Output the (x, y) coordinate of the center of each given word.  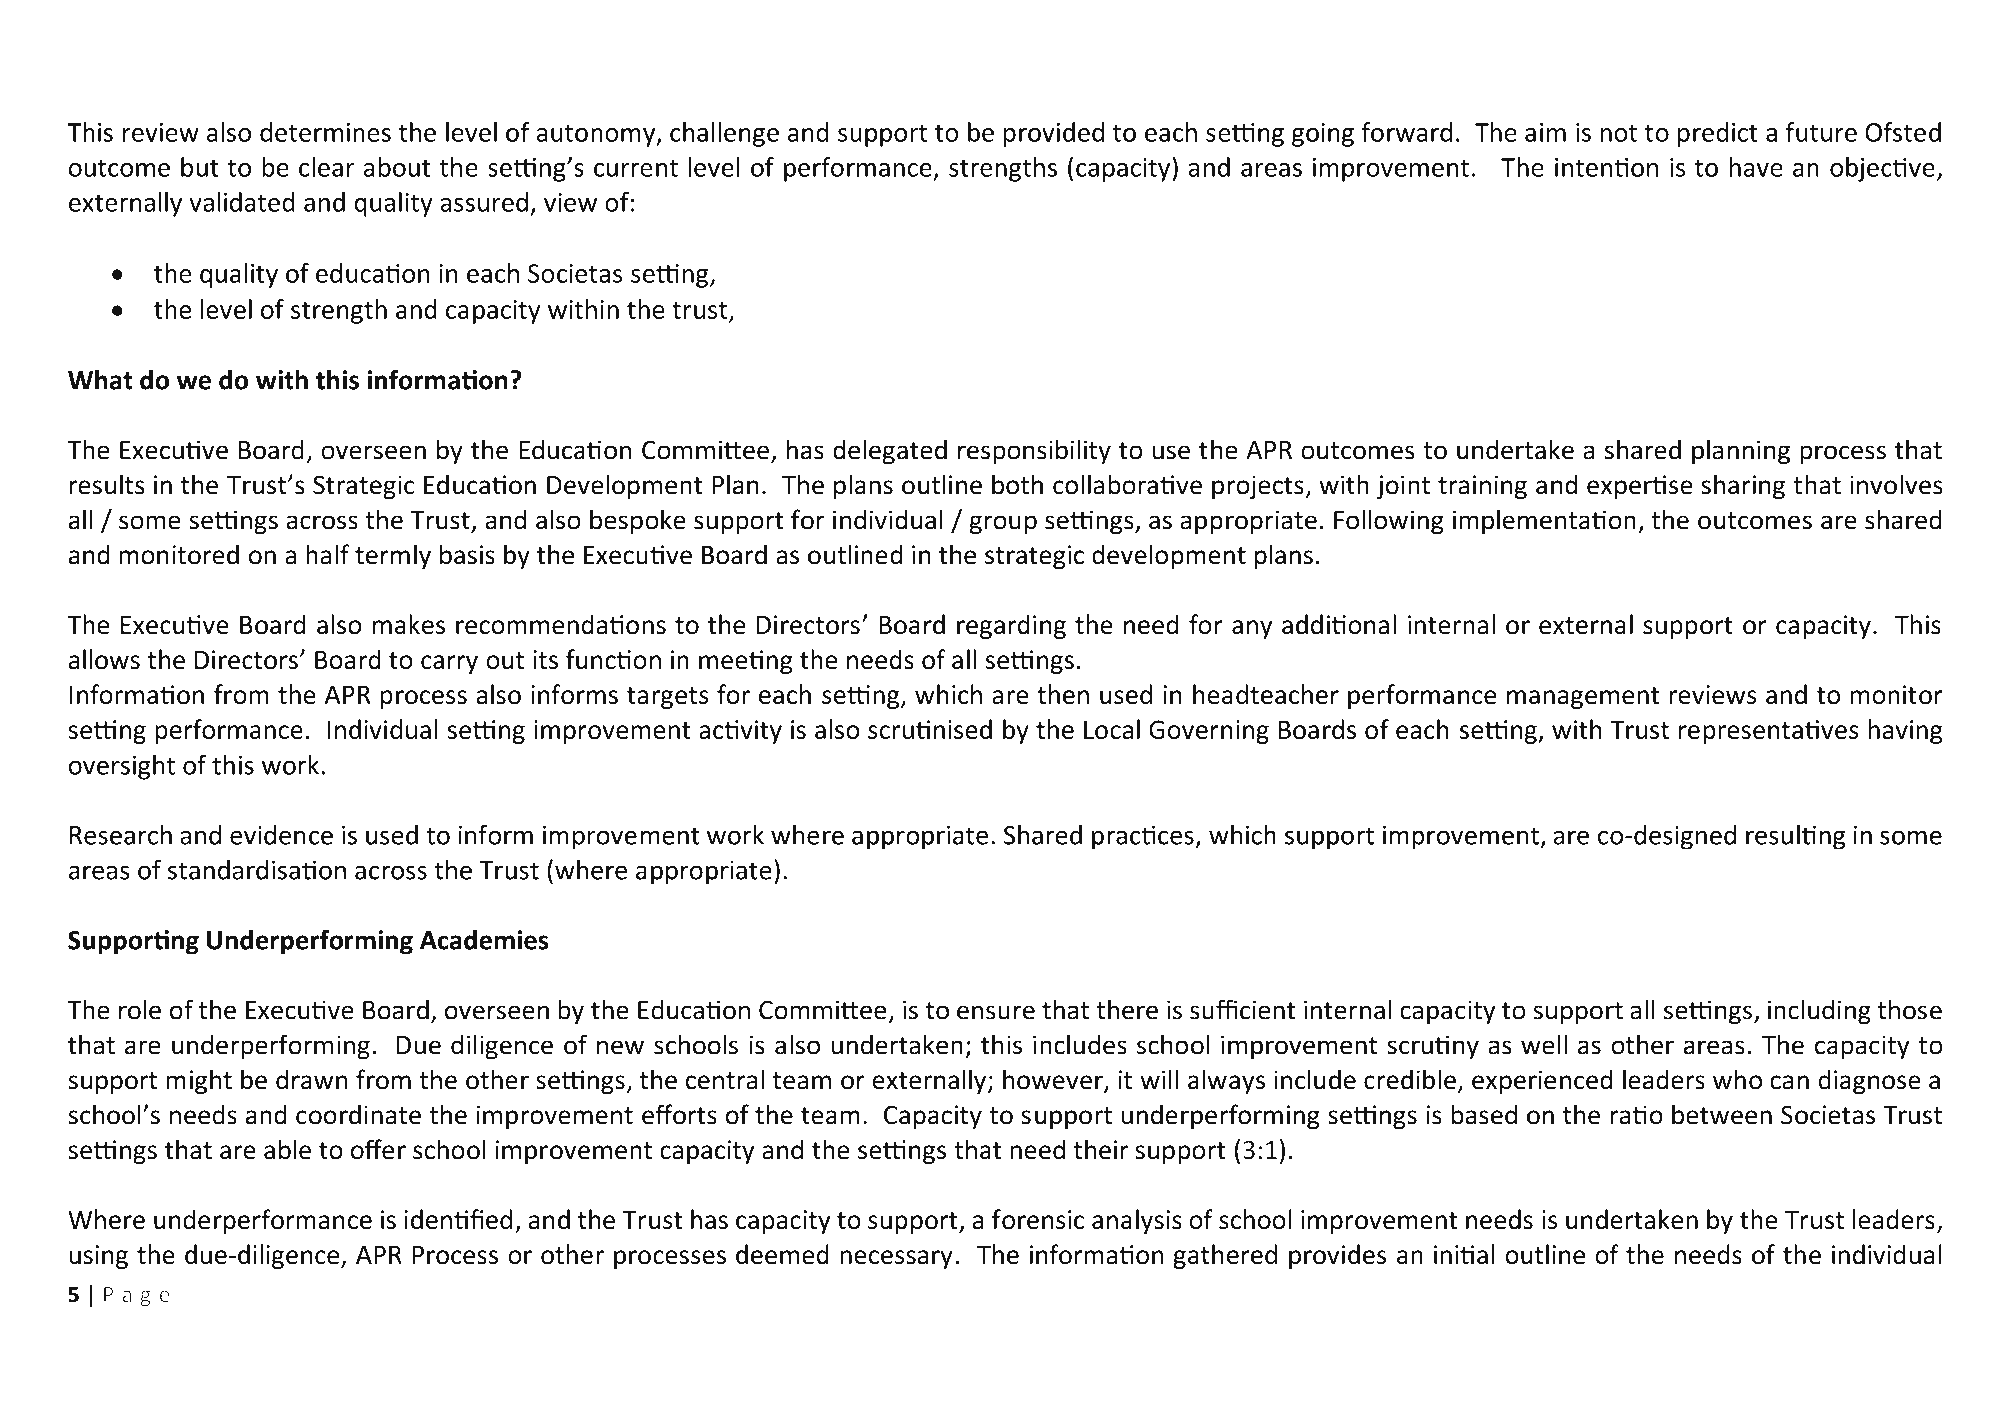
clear (327, 167)
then (1063, 694)
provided (1054, 134)
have (1756, 167)
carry (449, 664)
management (1583, 698)
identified (458, 1219)
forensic (1038, 1219)
